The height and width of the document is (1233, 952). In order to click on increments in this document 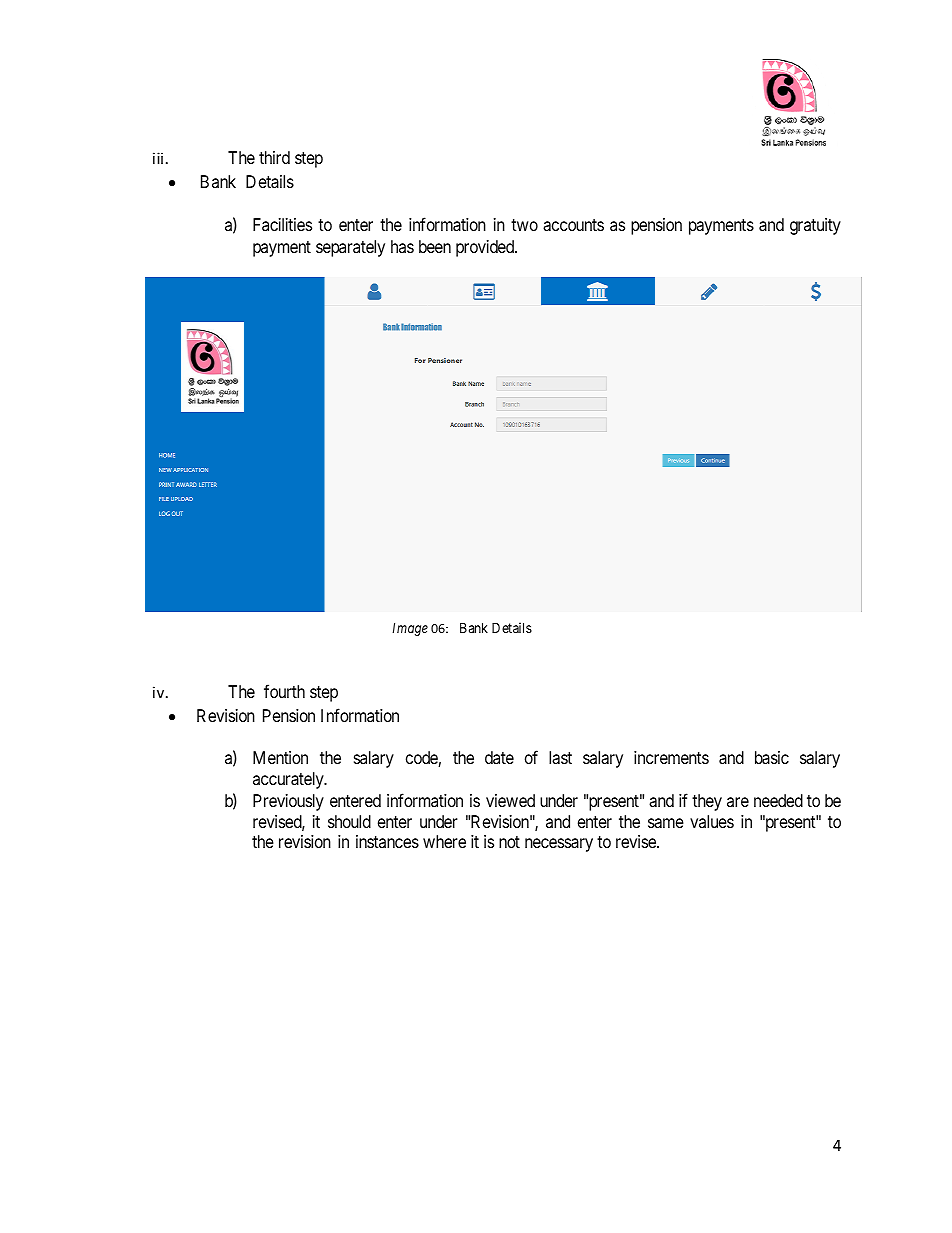, I will do `click(671, 757)`.
